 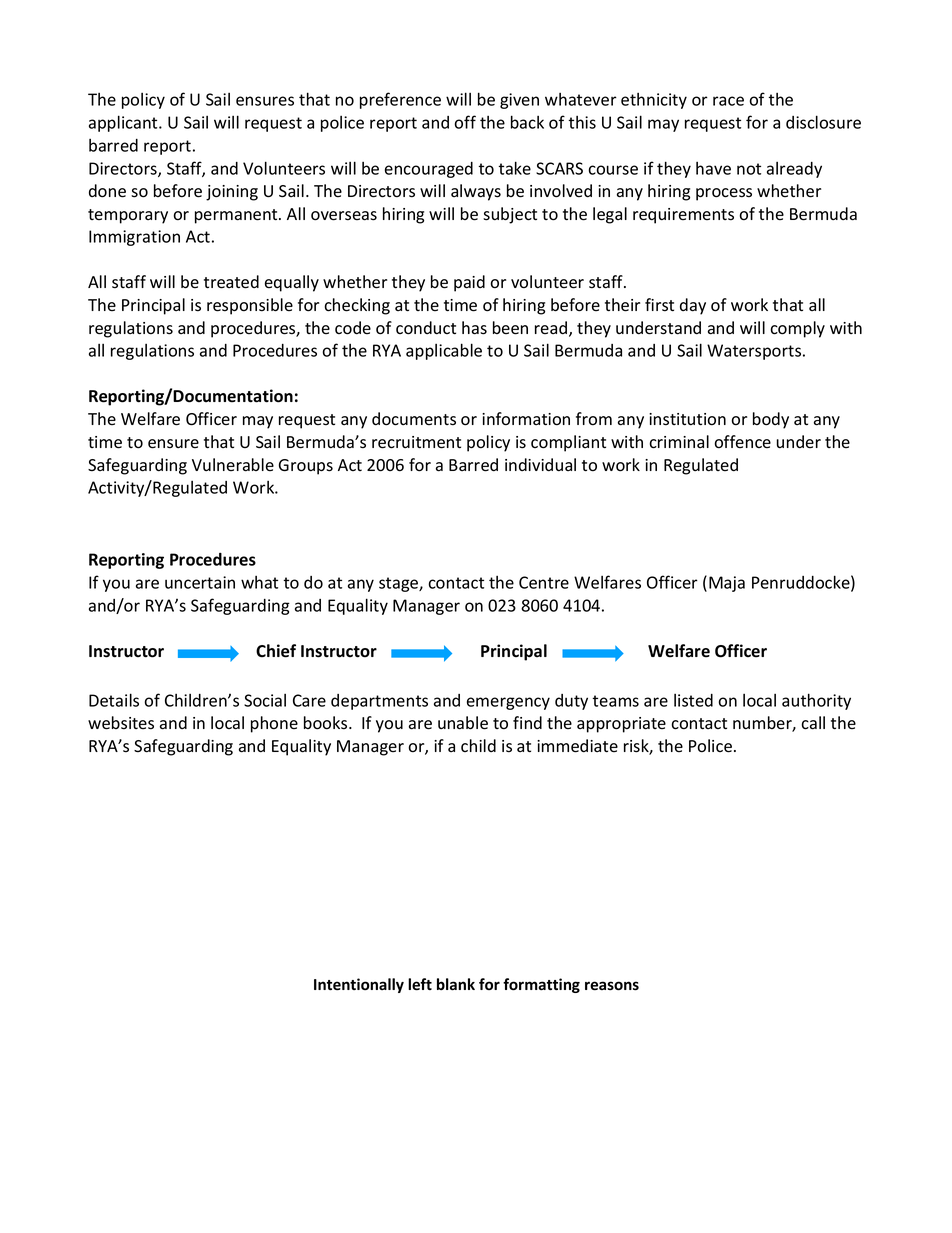 I want to click on applicant, so click(x=124, y=123).
